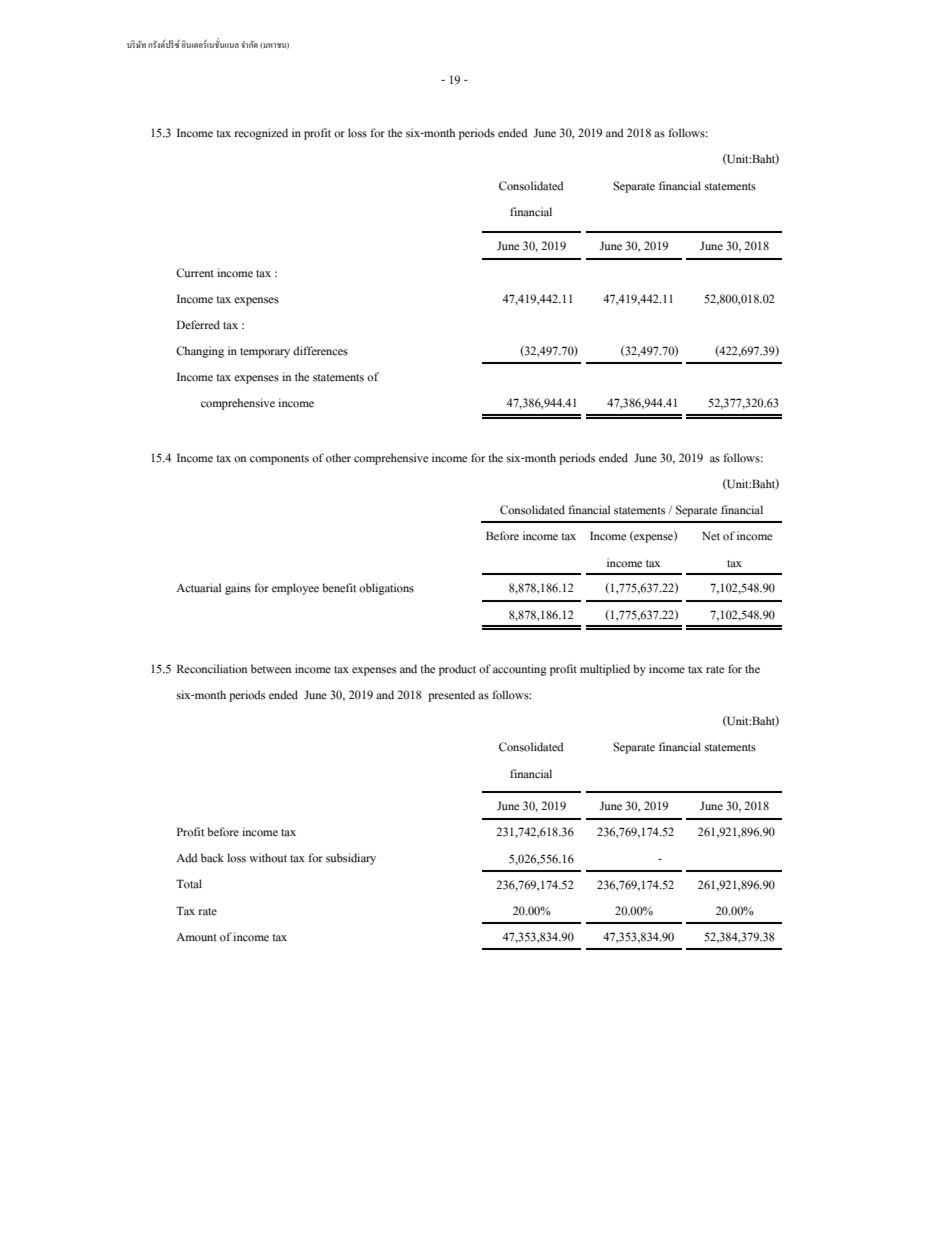  What do you see at coordinates (711, 536) in the screenshot?
I see `Net` at bounding box center [711, 536].
